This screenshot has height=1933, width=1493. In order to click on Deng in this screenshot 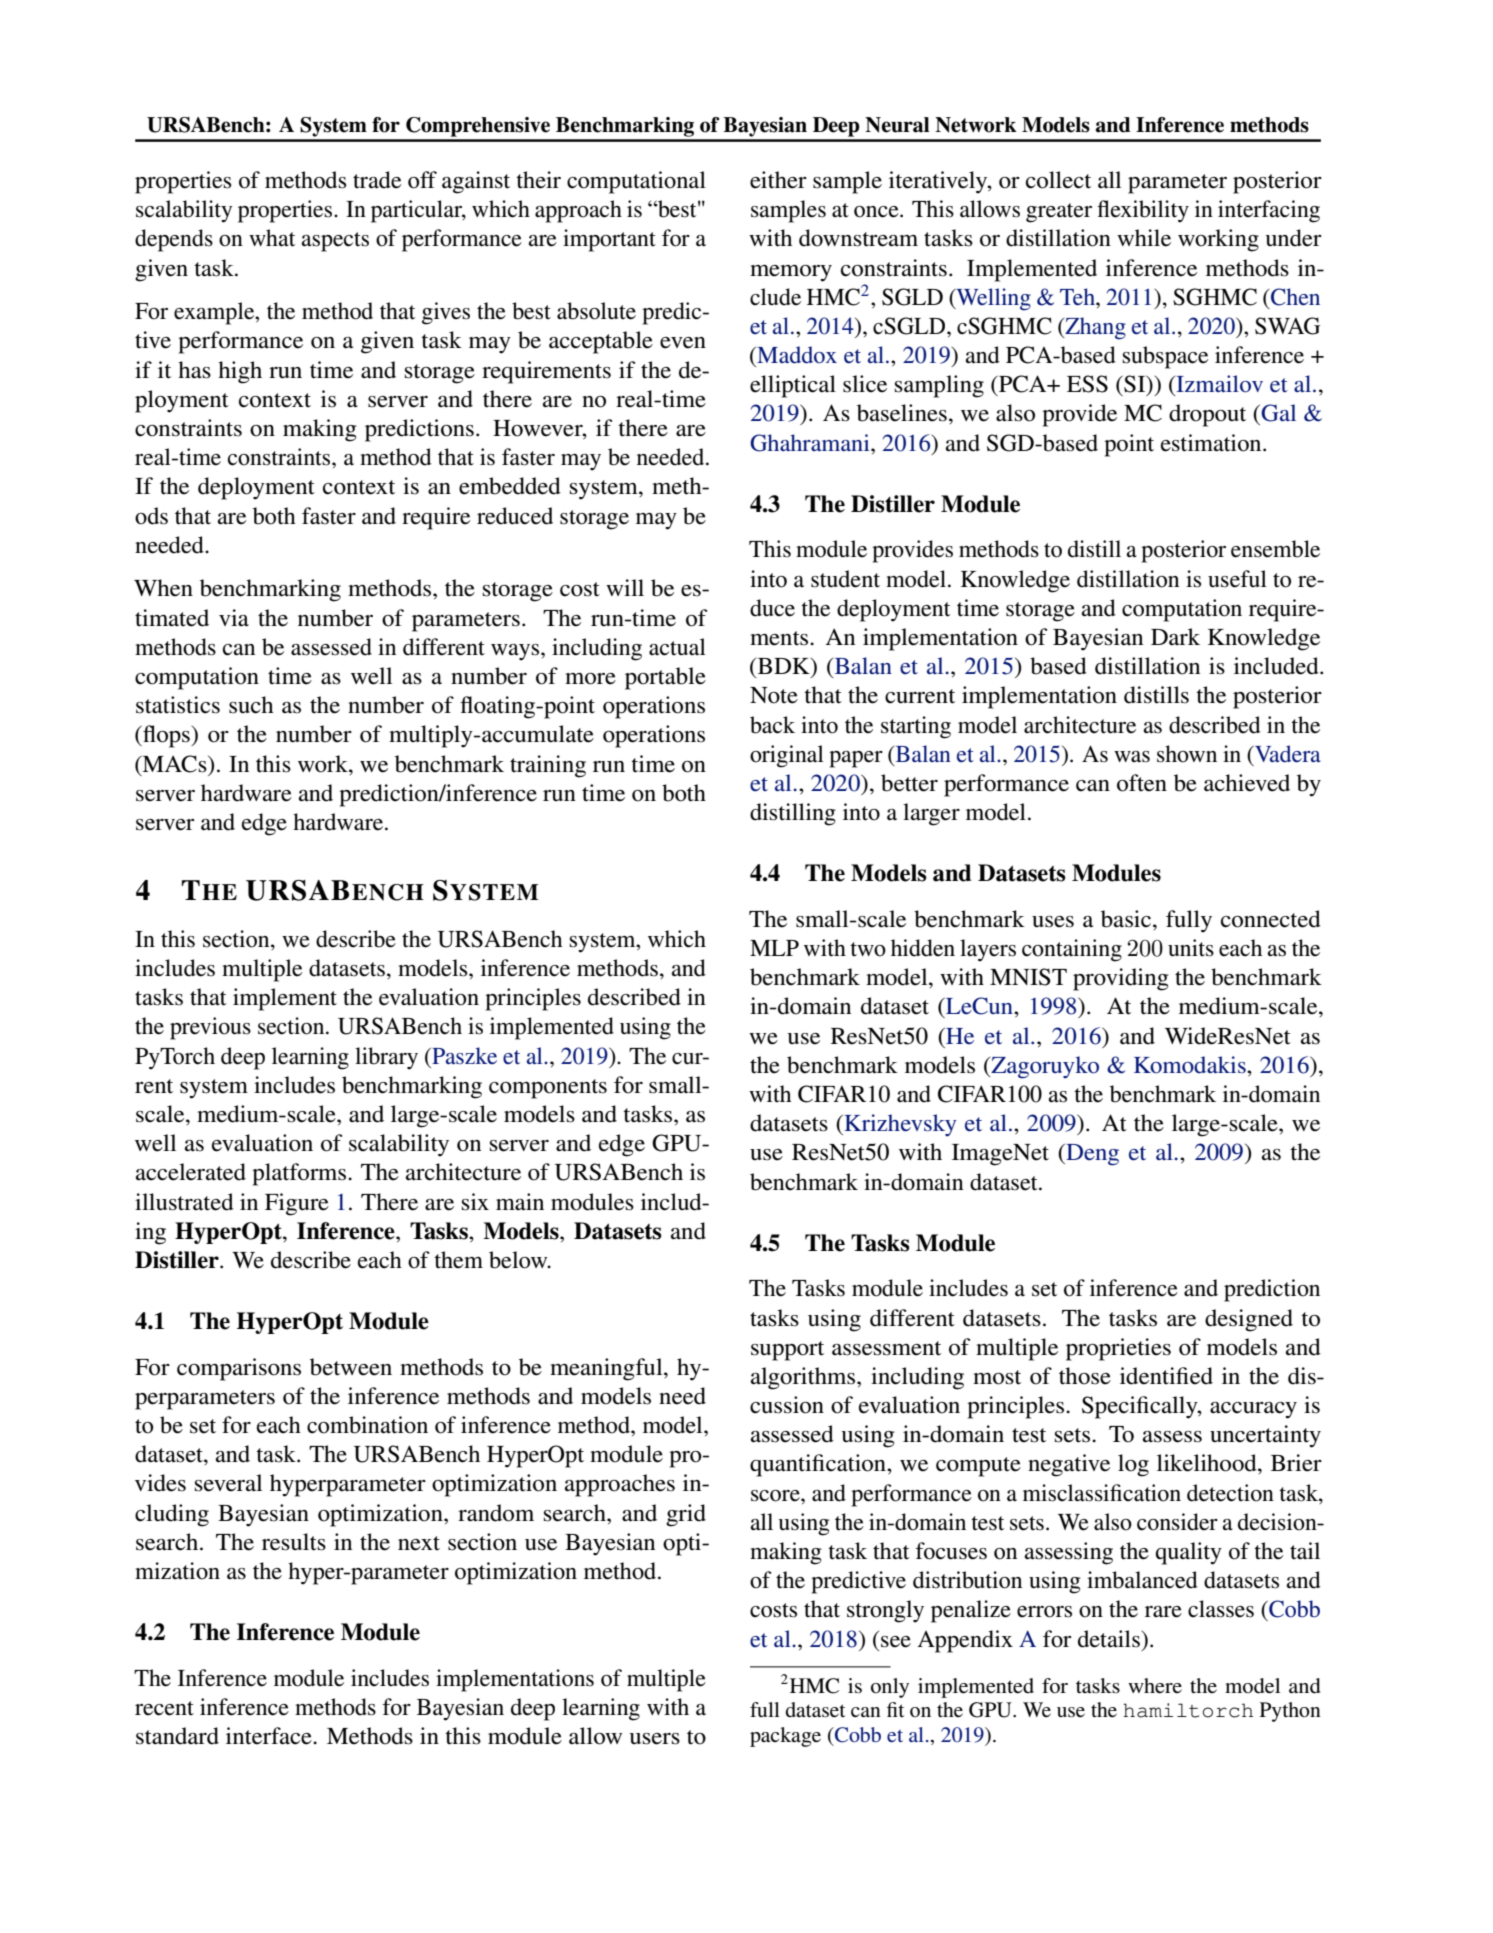, I will do `click(1091, 1155)`.
